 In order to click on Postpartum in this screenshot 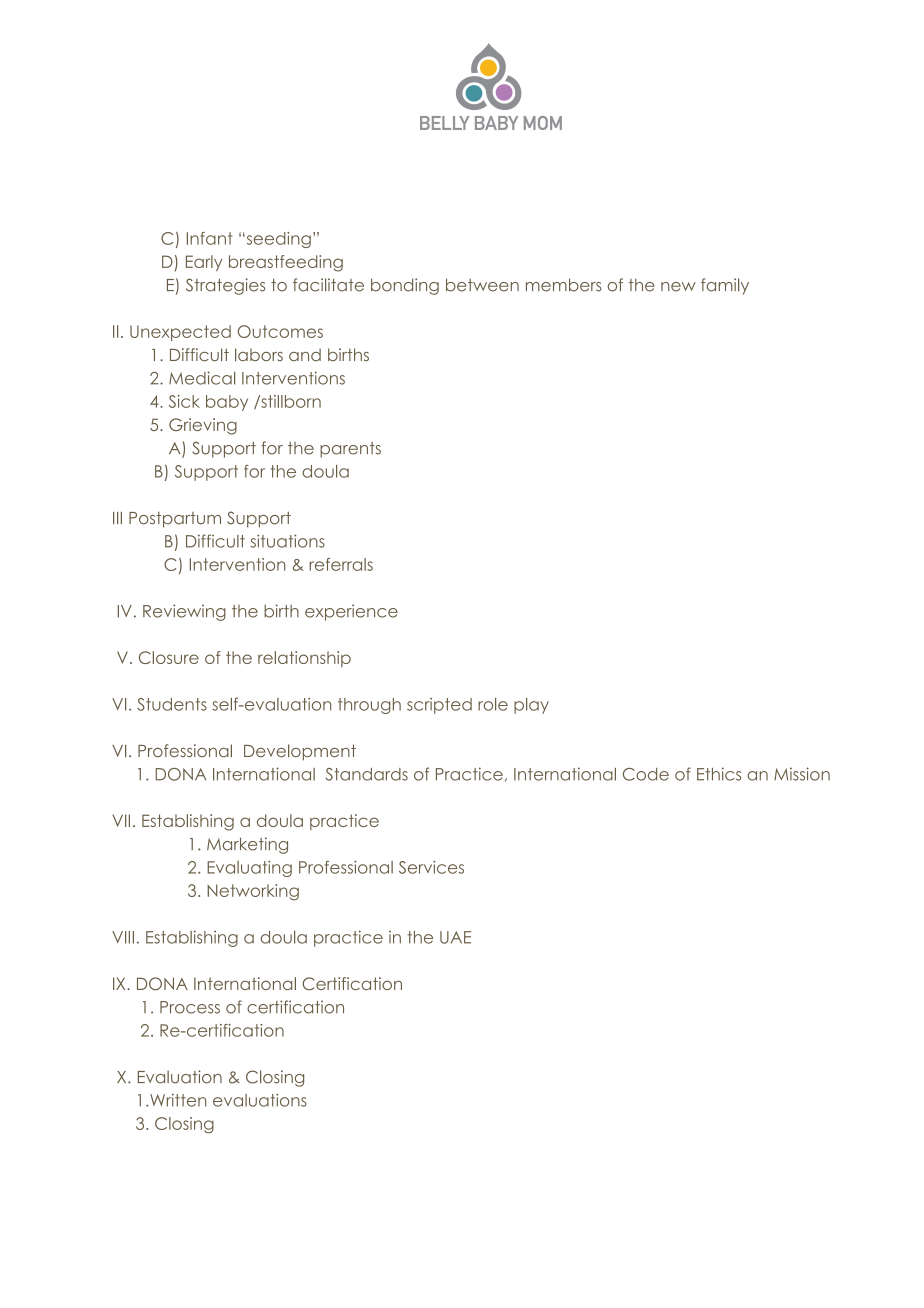, I will do `click(175, 520)`.
